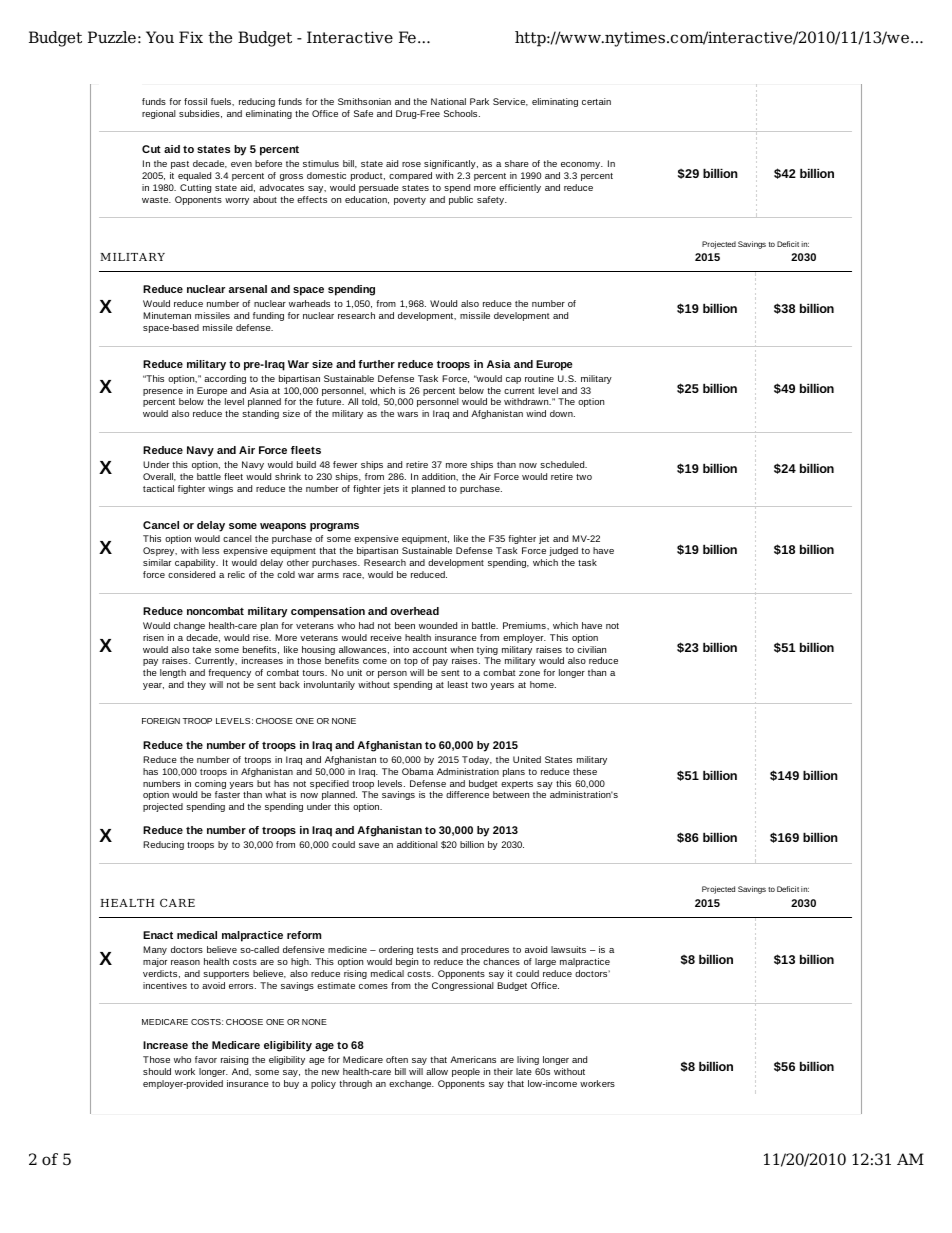 This page has width=952, height=1233. I want to click on arms, so click(328, 575).
